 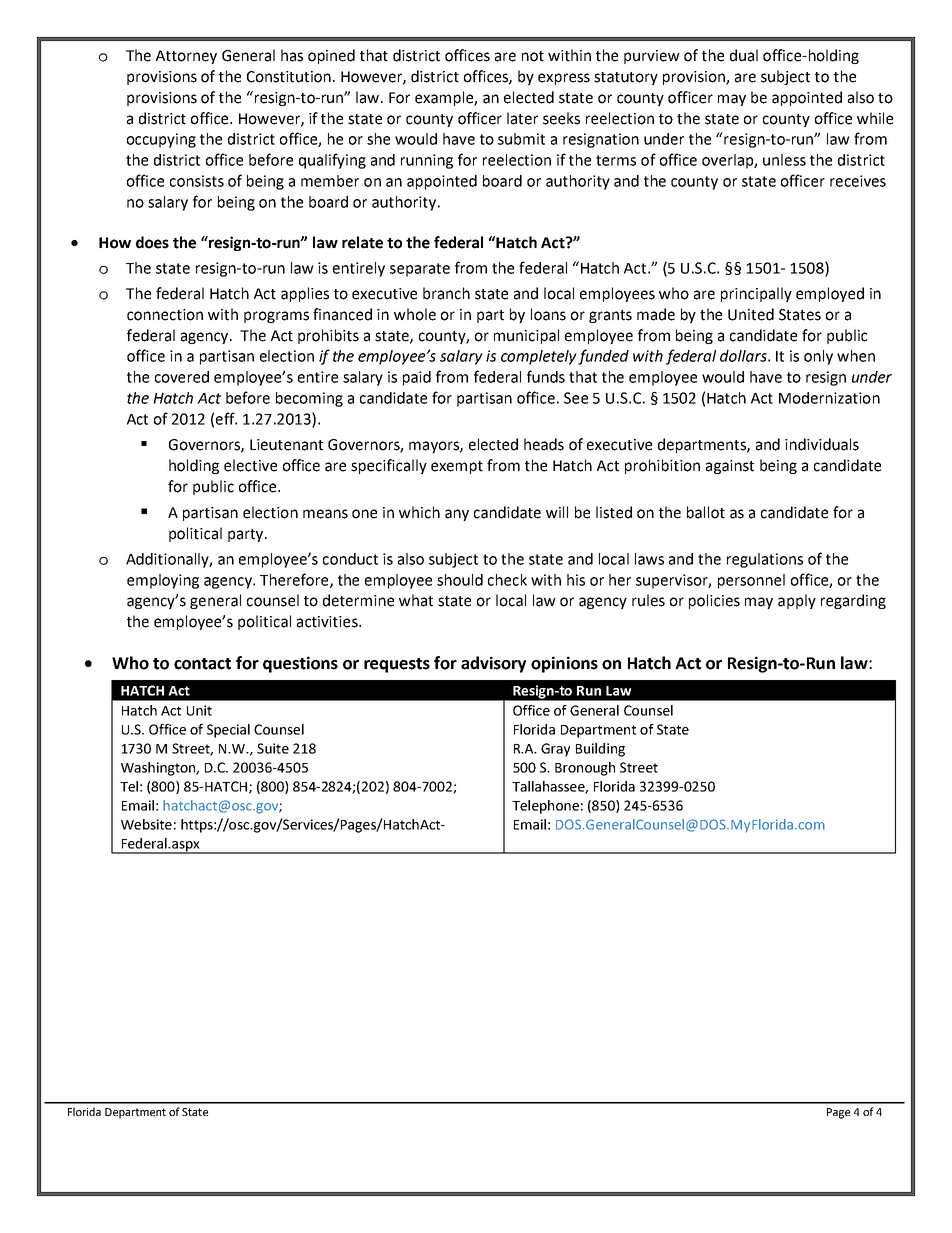 I want to click on municipal, so click(x=526, y=336).
